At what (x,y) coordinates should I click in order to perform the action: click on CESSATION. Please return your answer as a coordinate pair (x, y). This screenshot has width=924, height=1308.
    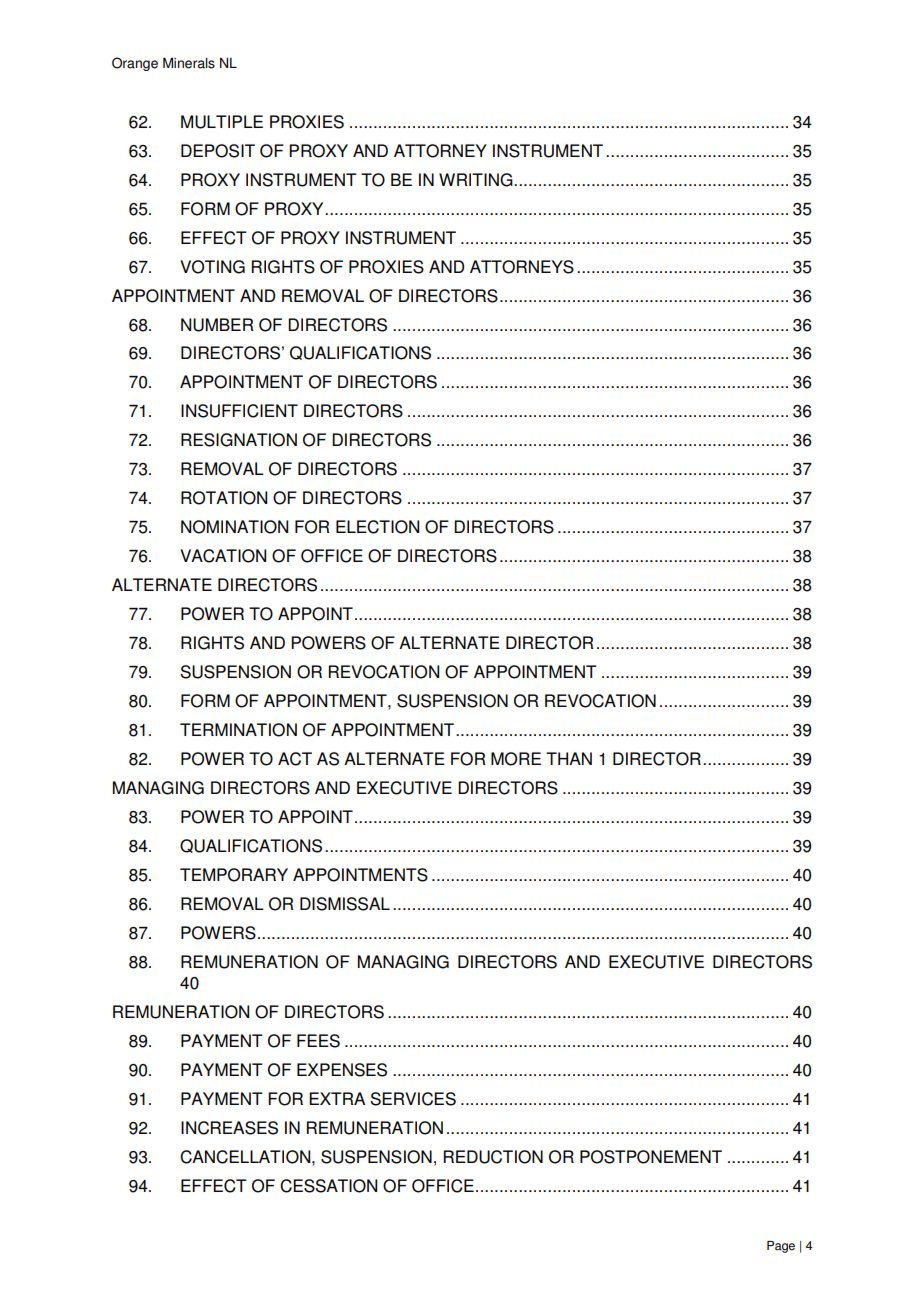
    Looking at the image, I should click on (328, 1186).
